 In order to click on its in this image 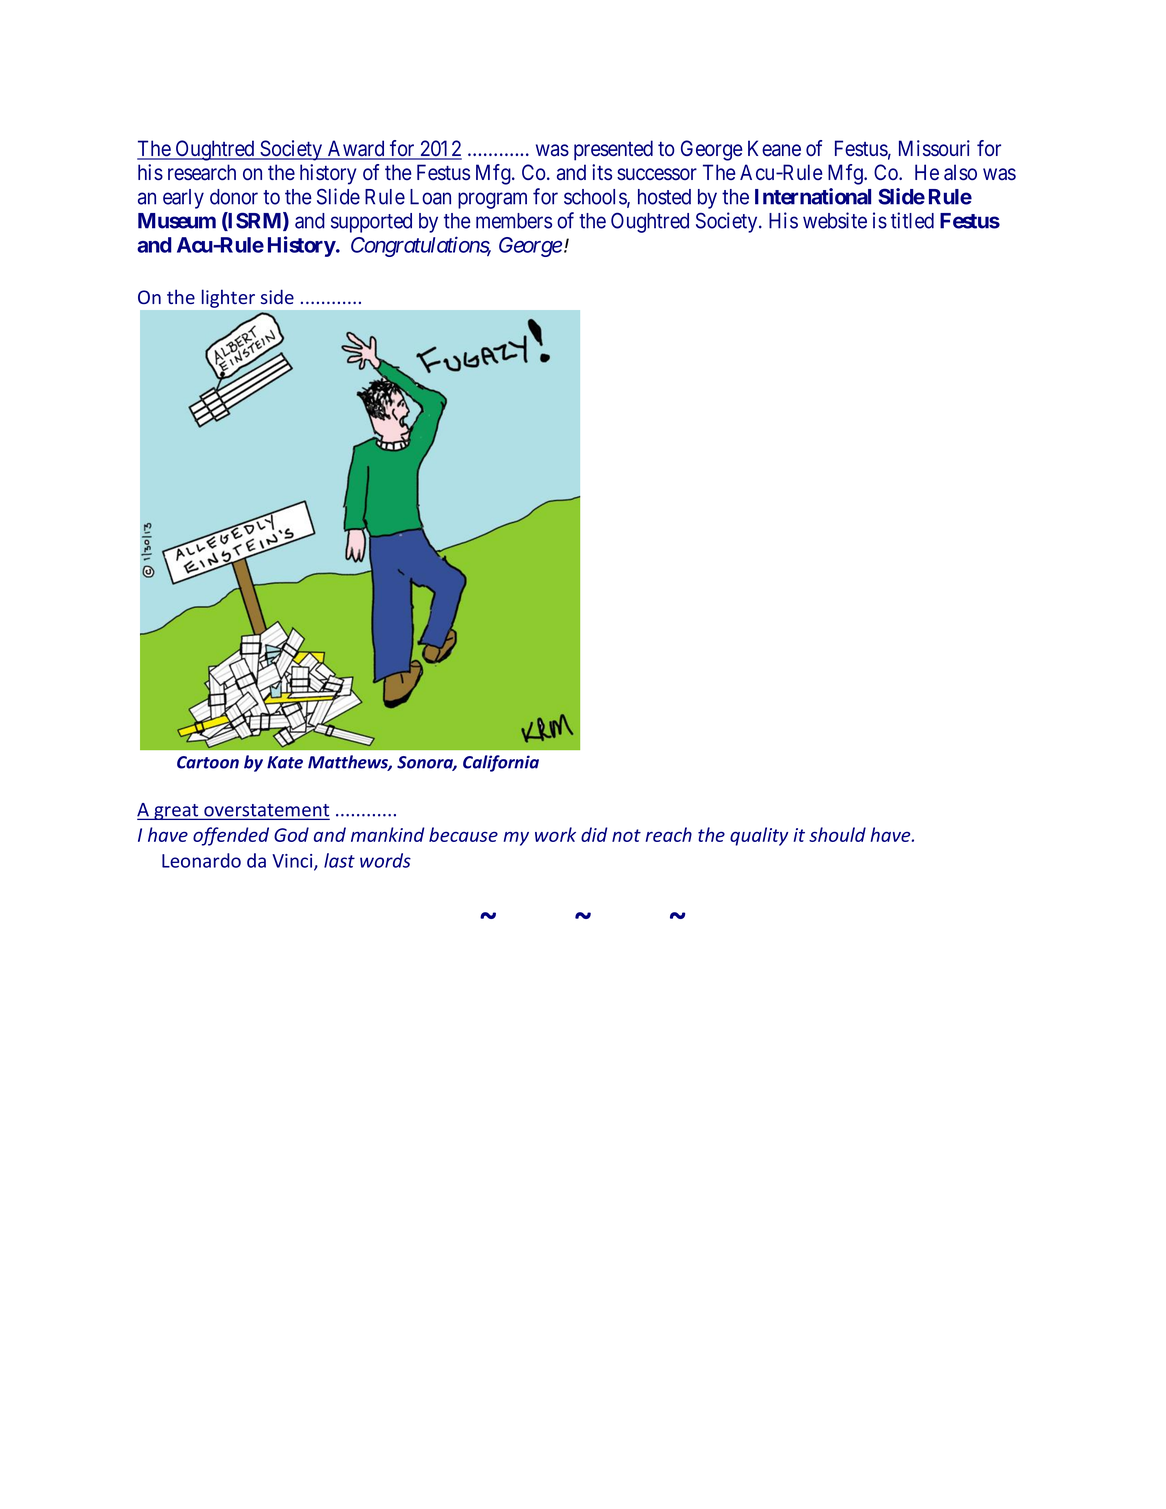, I will do `click(602, 172)`.
